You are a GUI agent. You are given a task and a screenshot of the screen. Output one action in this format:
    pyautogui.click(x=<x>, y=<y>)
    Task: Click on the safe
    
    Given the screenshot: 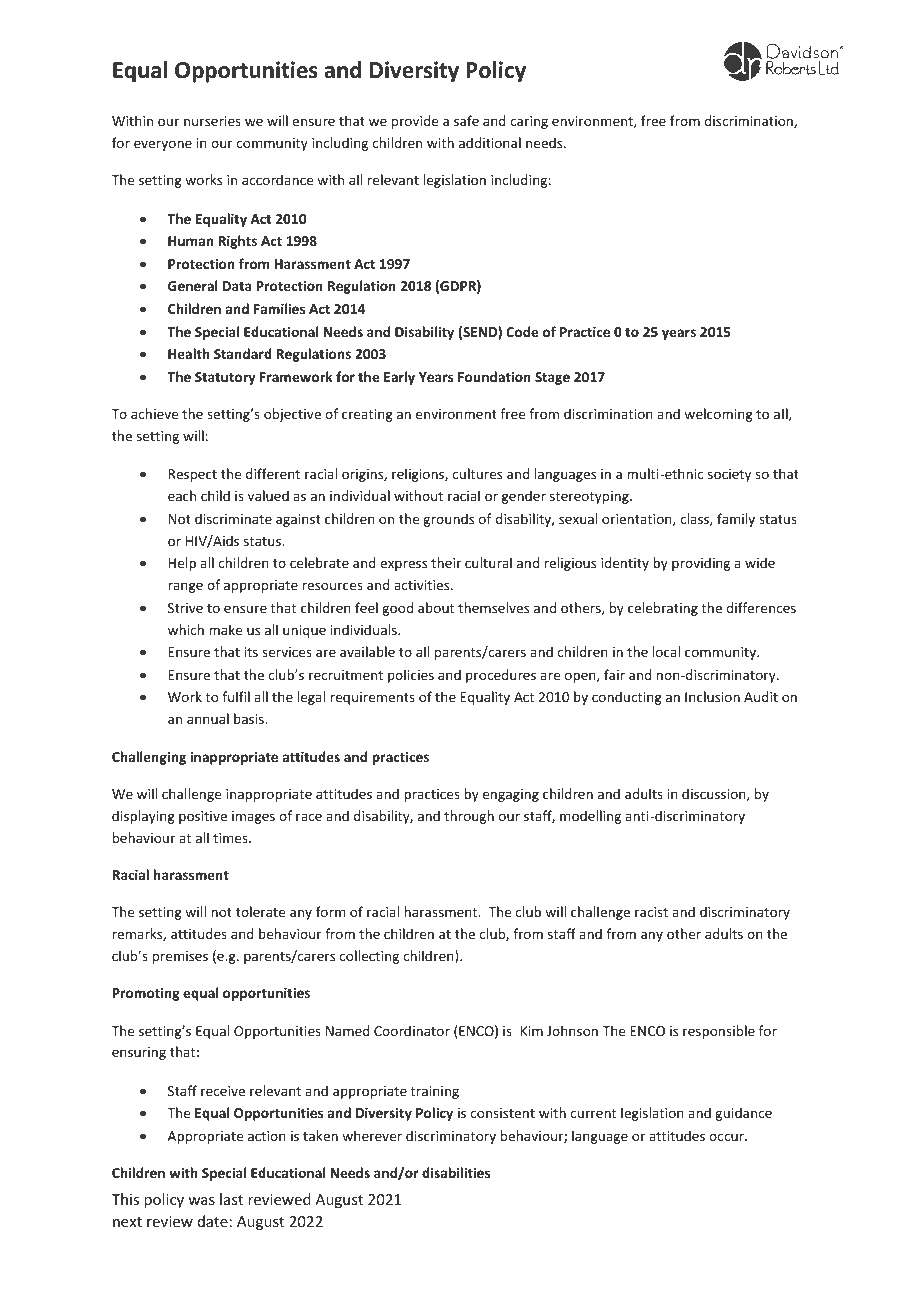 What is the action you would take?
    pyautogui.click(x=466, y=120)
